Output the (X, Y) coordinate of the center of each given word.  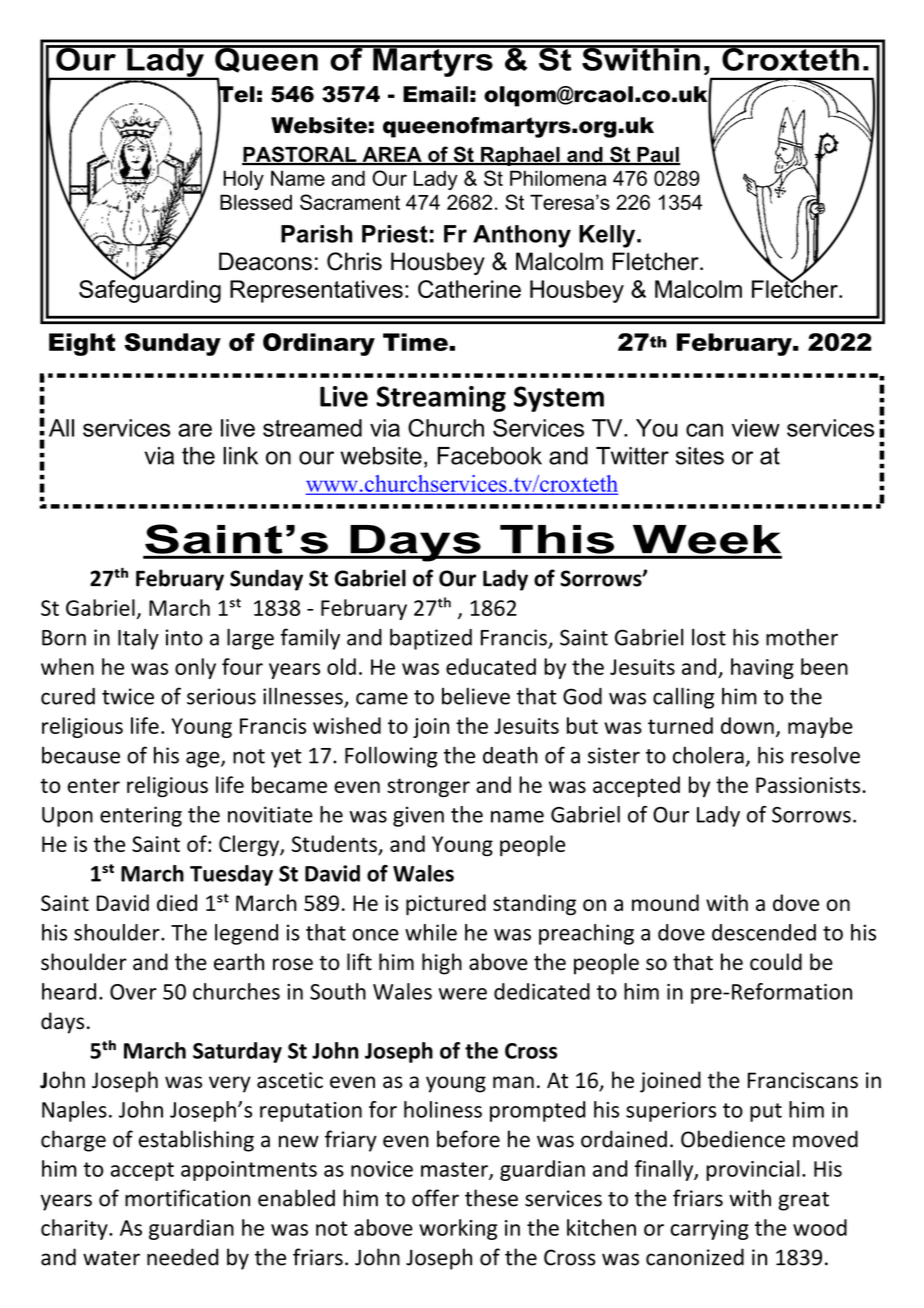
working (458, 1229)
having (762, 668)
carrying (709, 1230)
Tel (236, 94)
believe (476, 696)
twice (128, 696)
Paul (657, 156)
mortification (187, 1198)
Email (435, 94)
